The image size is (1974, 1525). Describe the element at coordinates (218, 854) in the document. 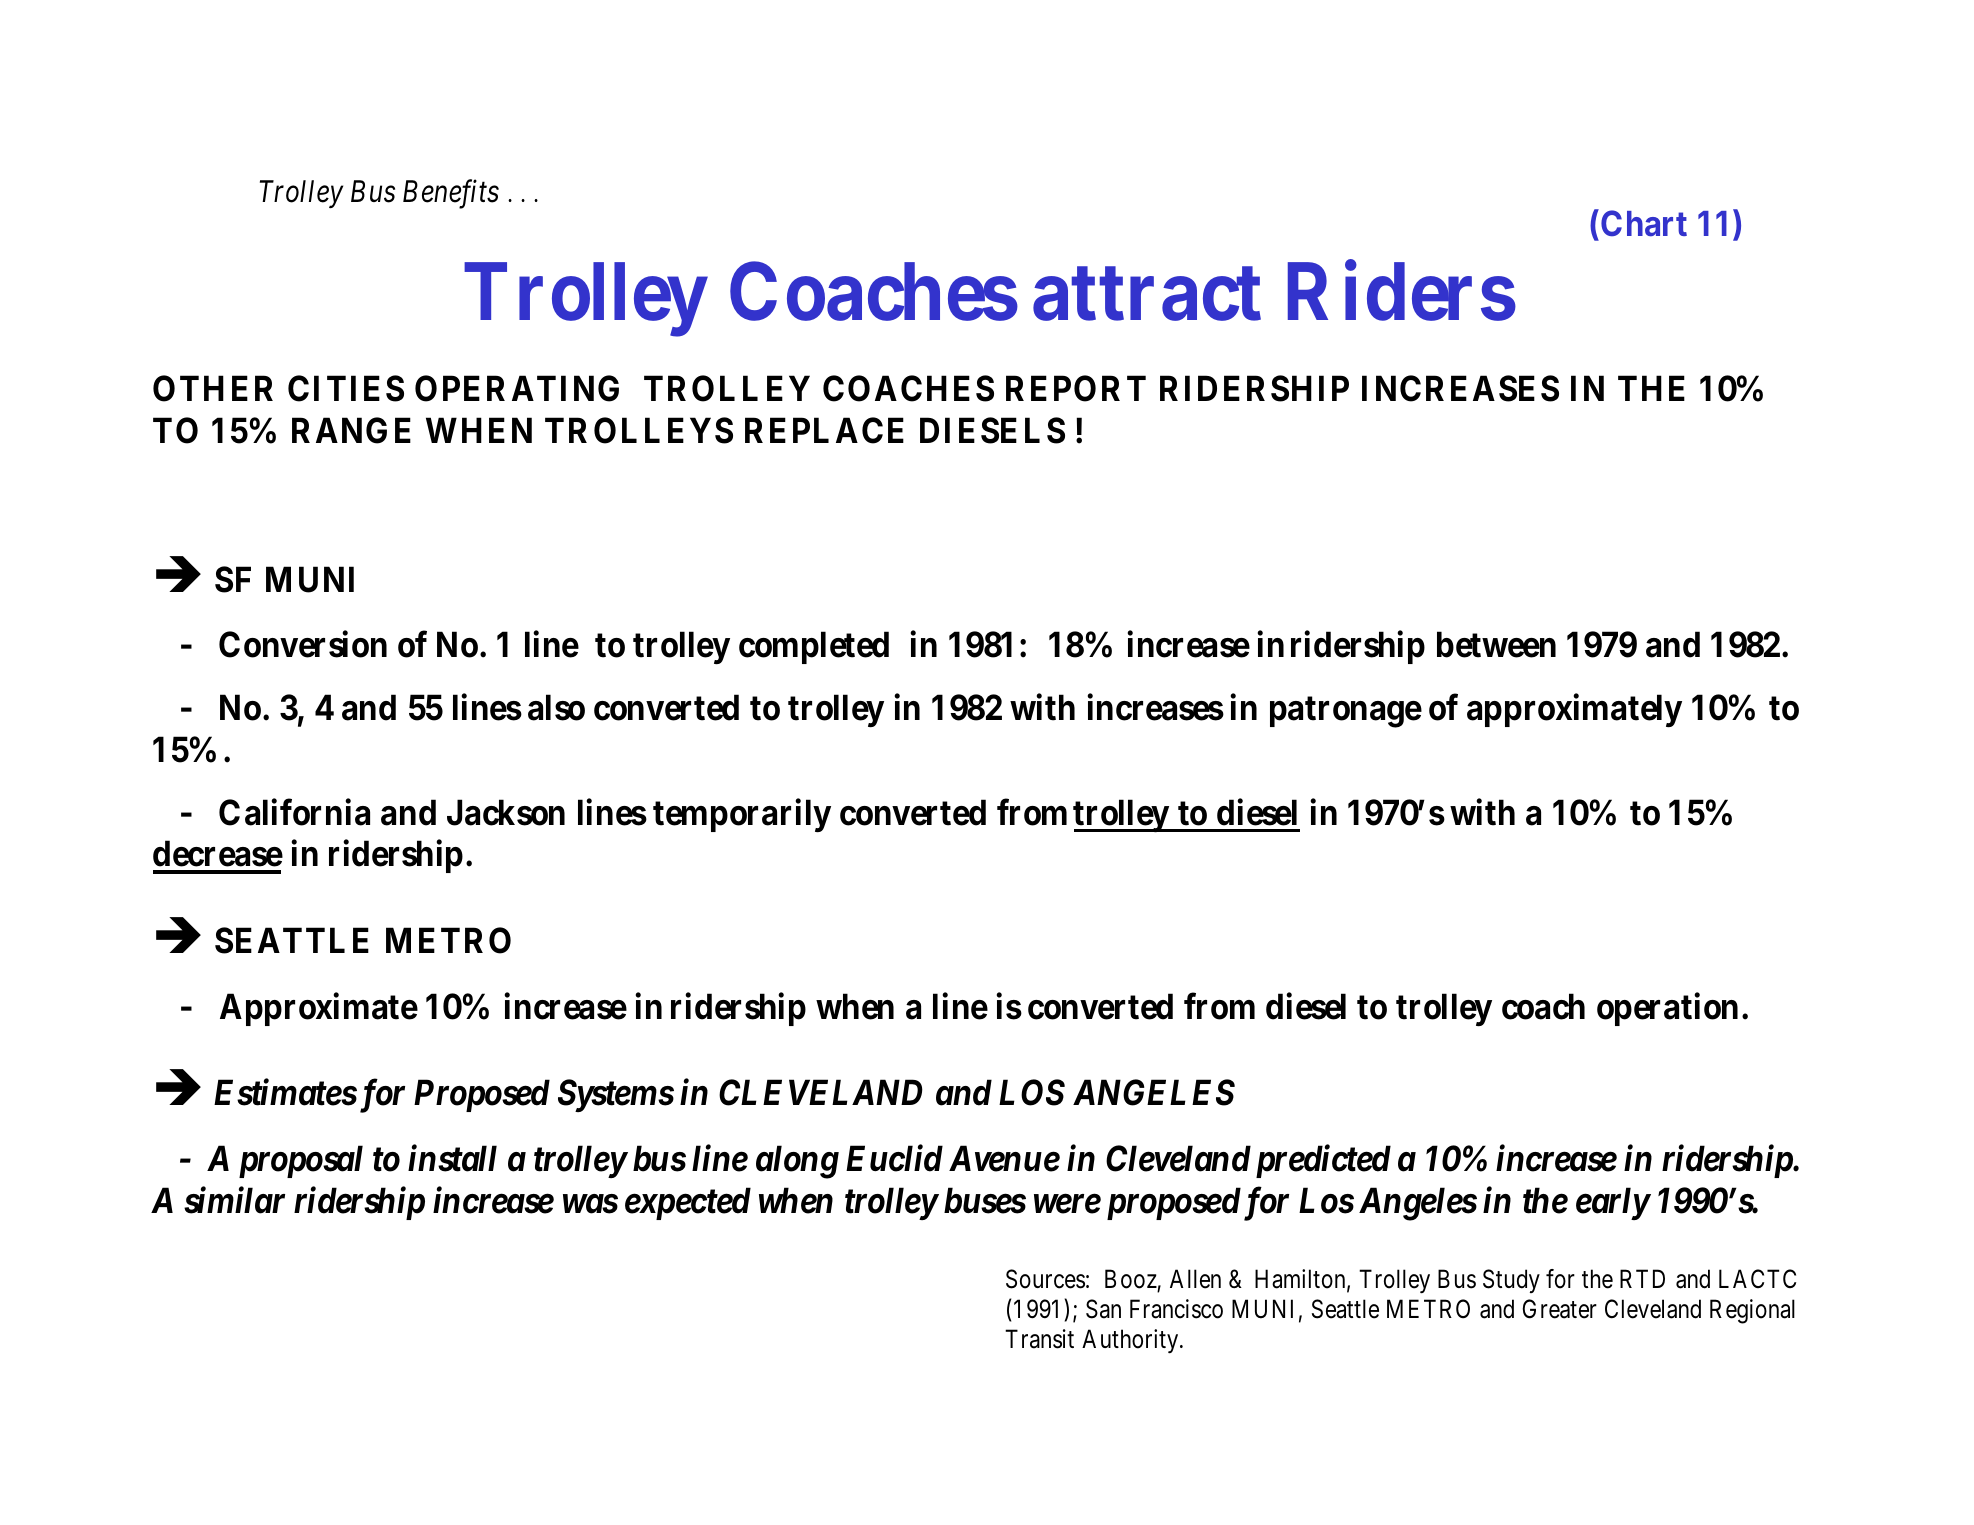

I see `decrease` at that location.
